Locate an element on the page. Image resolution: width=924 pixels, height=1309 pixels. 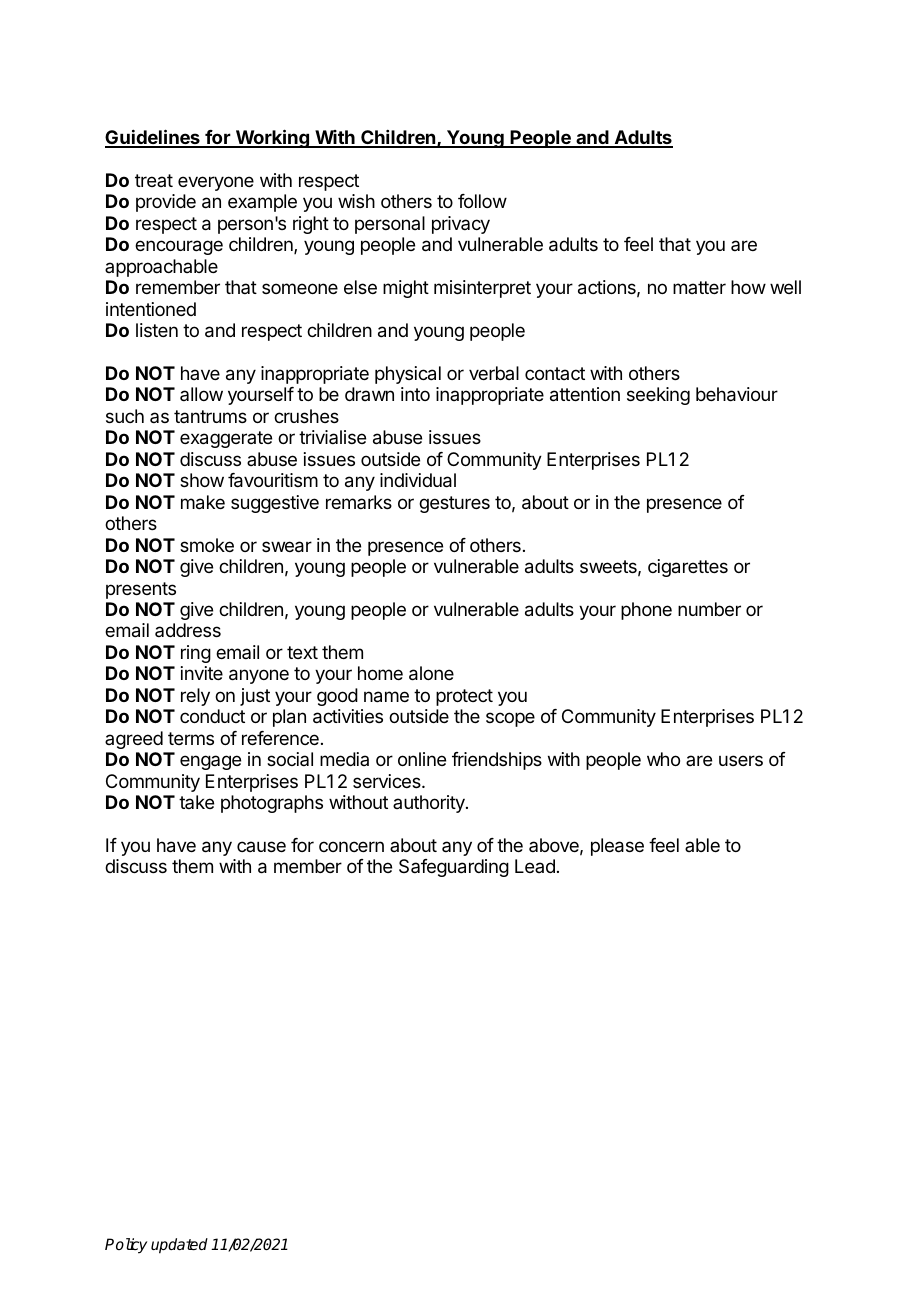
matter is located at coordinates (699, 287).
